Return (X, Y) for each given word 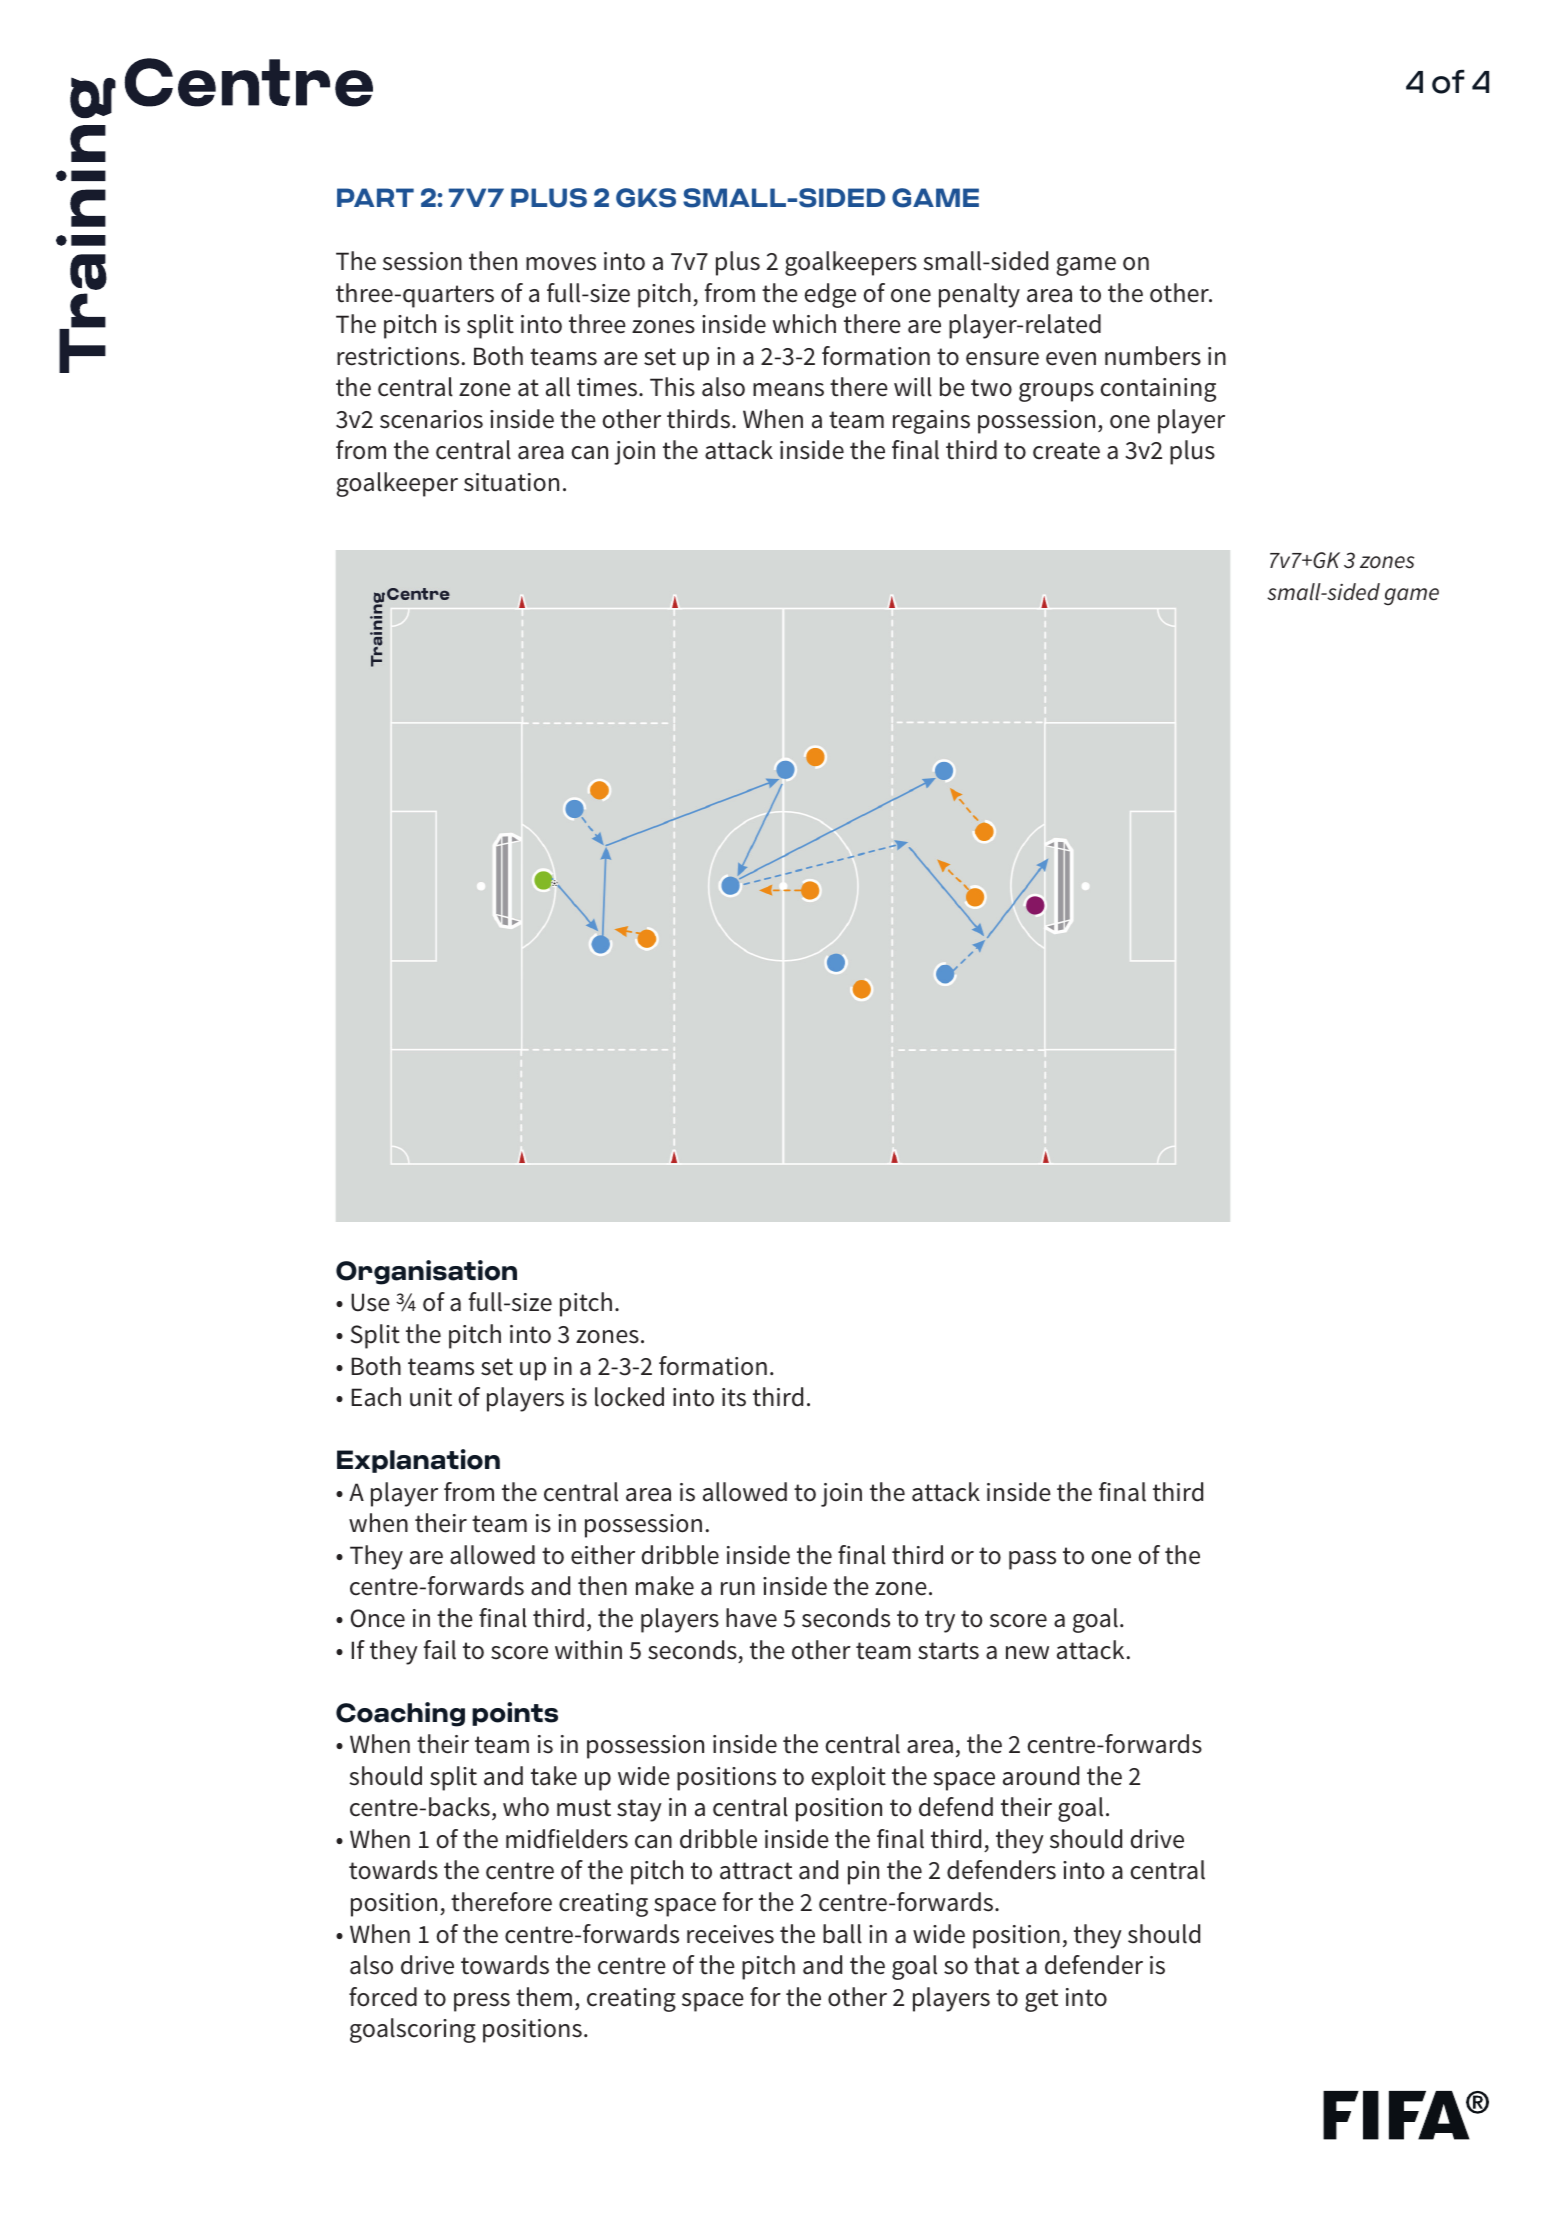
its (734, 1397)
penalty (979, 295)
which (804, 324)
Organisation (426, 1272)
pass (1032, 1560)
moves (561, 264)
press (482, 2002)
